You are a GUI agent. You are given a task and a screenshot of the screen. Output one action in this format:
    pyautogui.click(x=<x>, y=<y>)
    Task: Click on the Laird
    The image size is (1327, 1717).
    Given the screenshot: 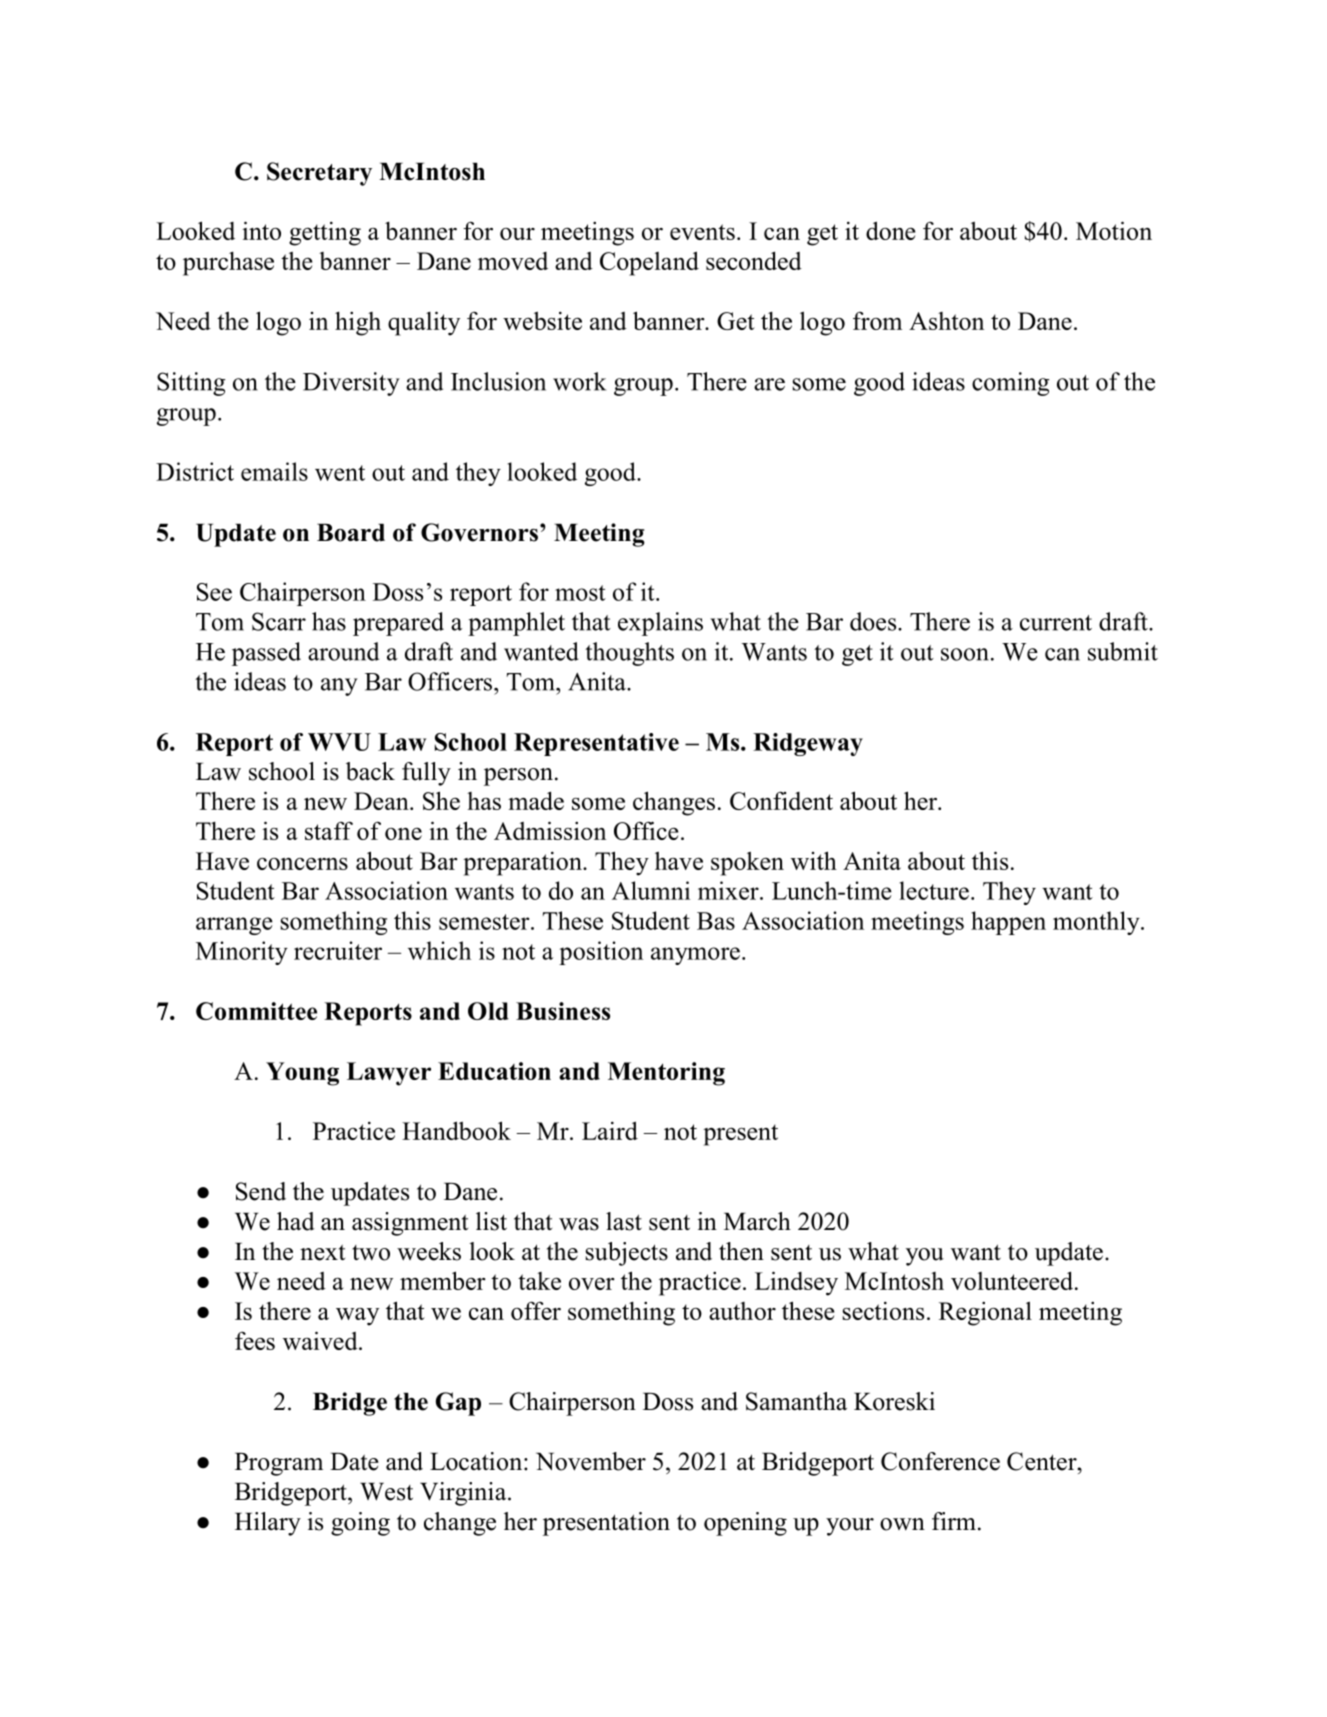 What is the action you would take?
    pyautogui.click(x=610, y=1130)
